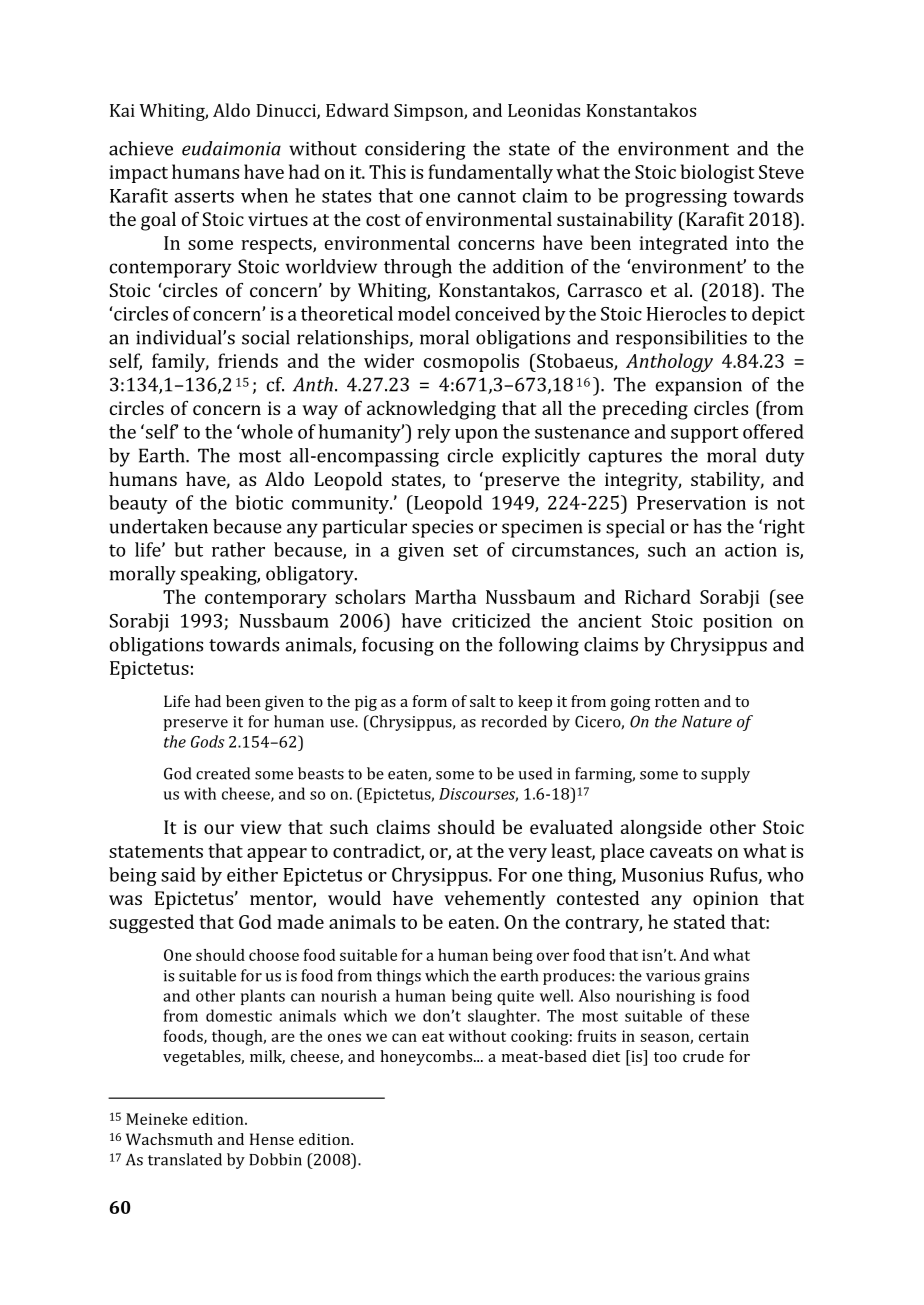  Describe the element at coordinates (141, 148) in the page. I see `achieve` at that location.
